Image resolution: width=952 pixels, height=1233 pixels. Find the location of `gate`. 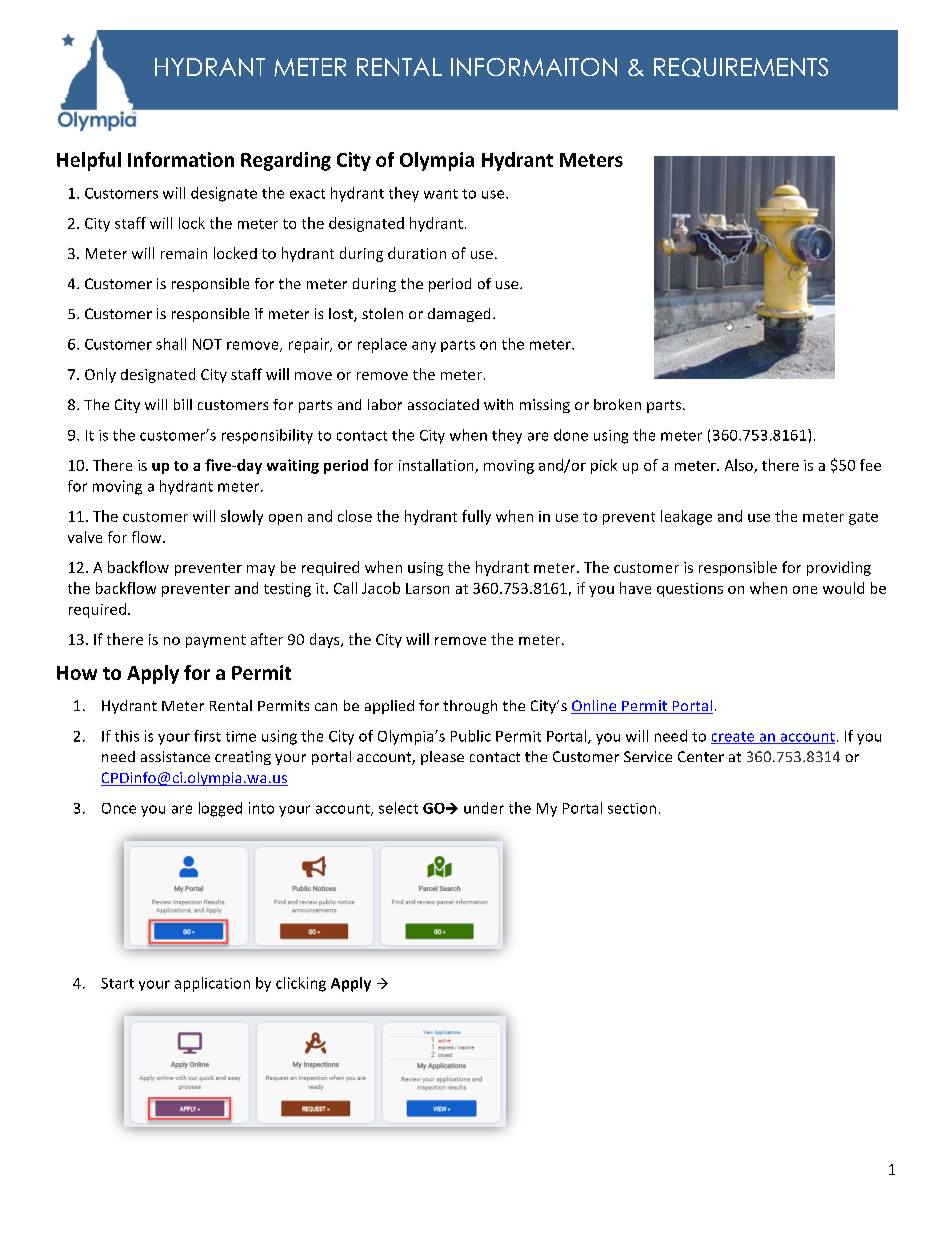

gate is located at coordinates (863, 518).
